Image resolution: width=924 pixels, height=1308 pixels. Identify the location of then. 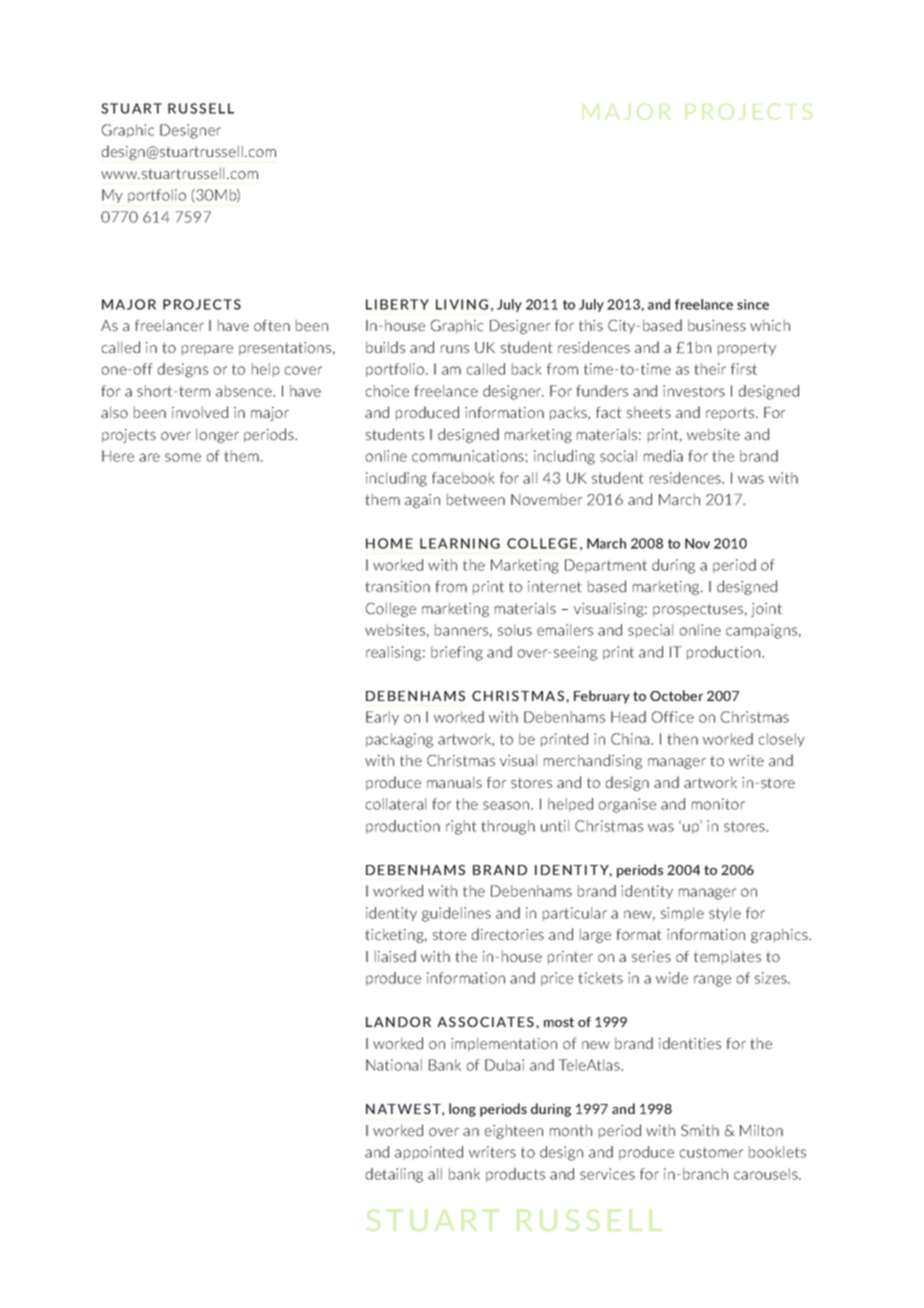
(682, 739).
